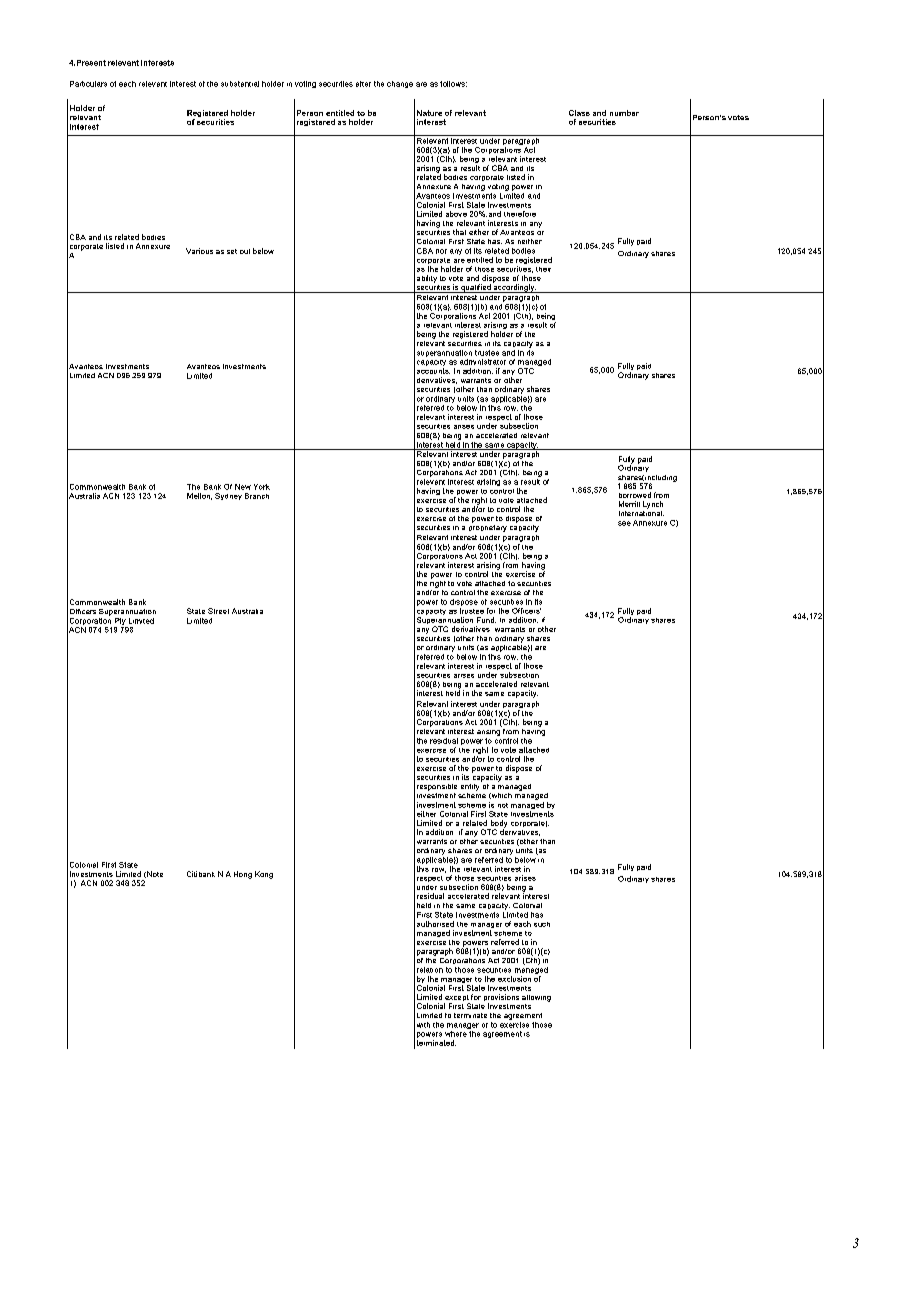 The image size is (924, 1307). I want to click on Kong, so click(264, 875).
